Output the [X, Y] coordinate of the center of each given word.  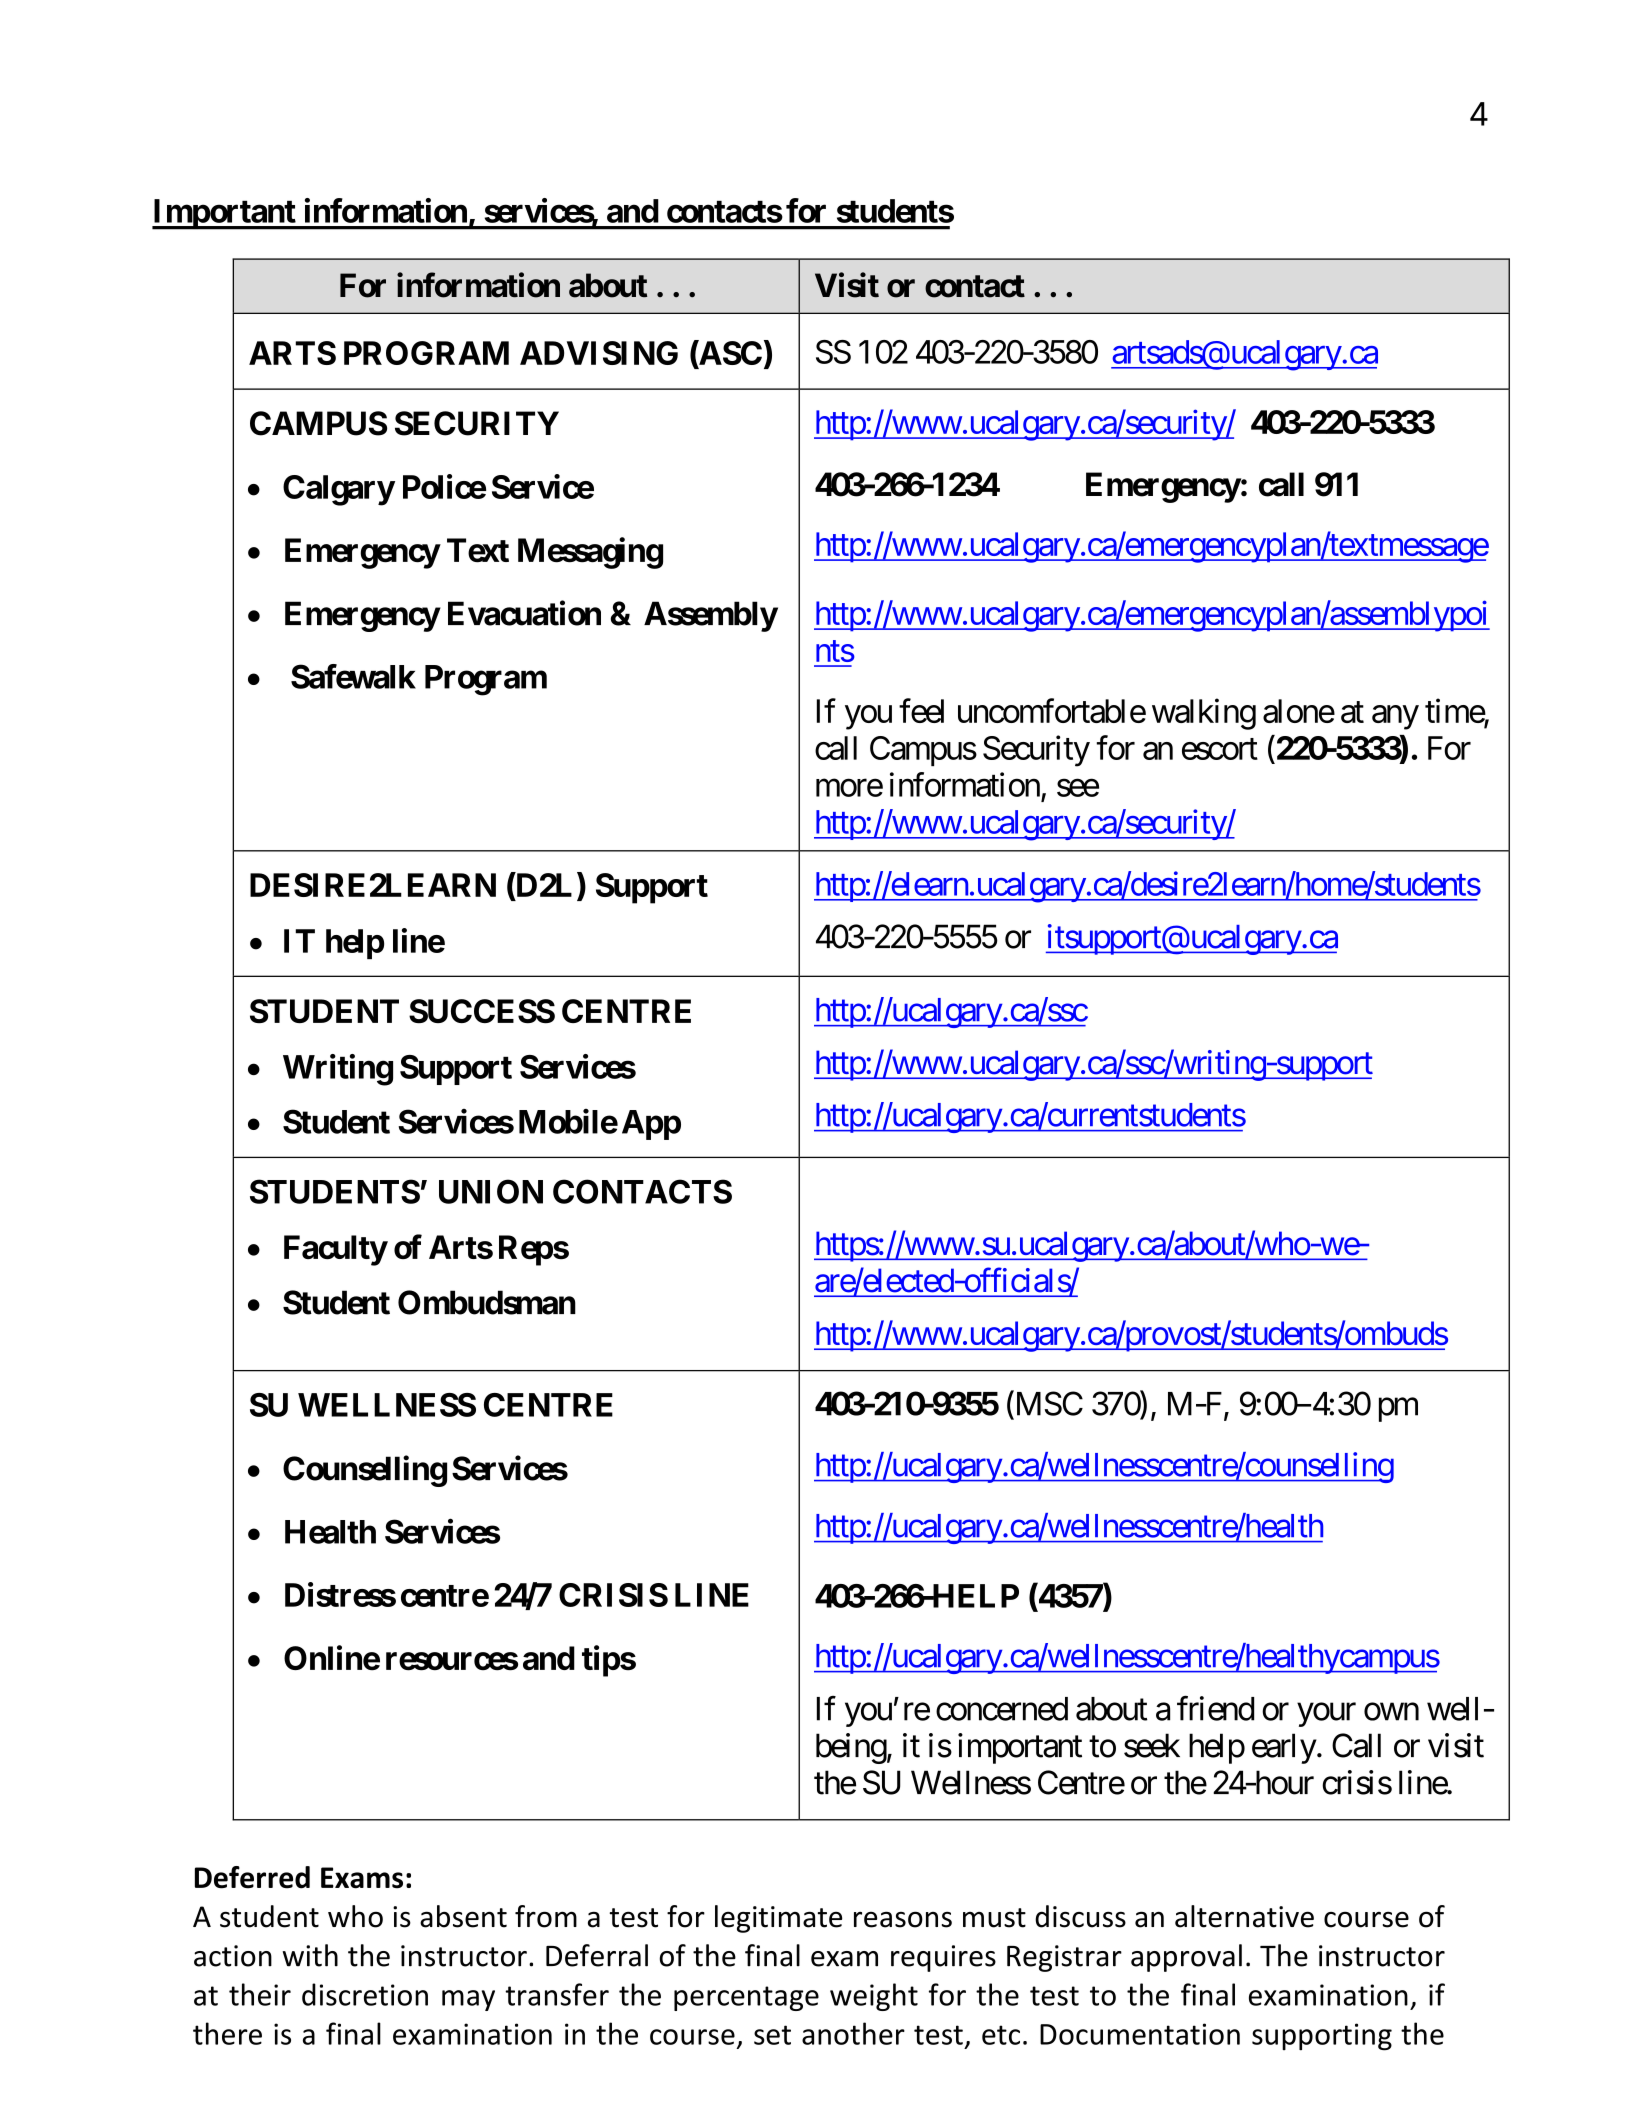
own [1391, 1712]
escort [1220, 749]
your [1326, 1715]
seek [1152, 1745]
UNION [491, 1191]
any [1395, 717]
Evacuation [524, 613]
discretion [365, 1994]
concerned [1002, 1709]
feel [921, 710]
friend [1215, 1708]
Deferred [252, 1877]
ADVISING [599, 353]
